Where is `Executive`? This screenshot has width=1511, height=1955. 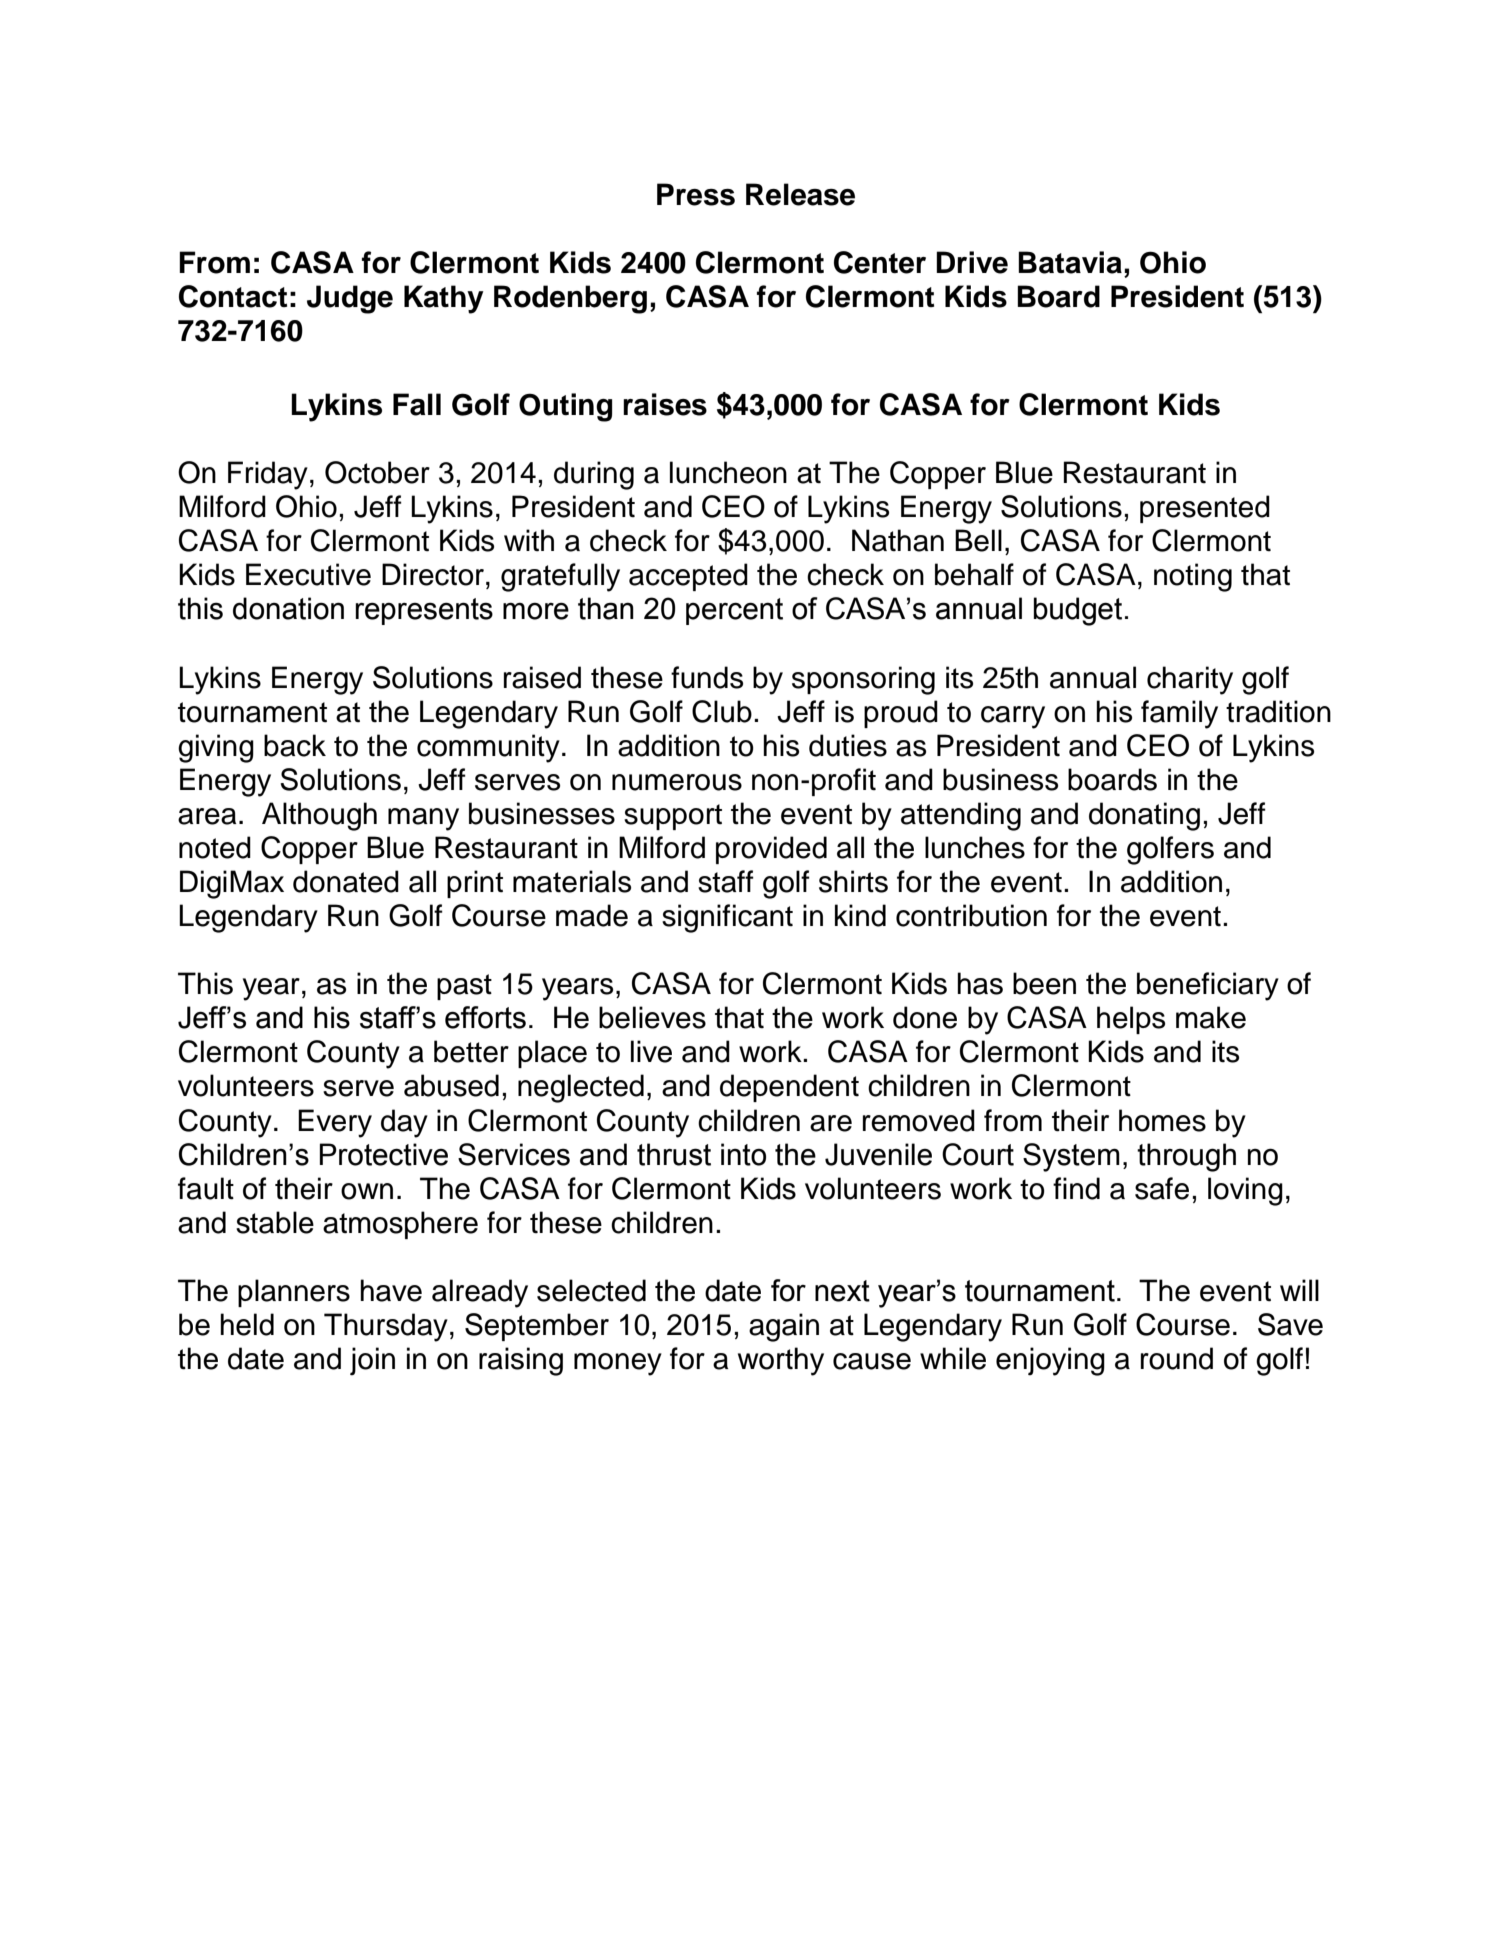
Executive is located at coordinates (308, 574).
